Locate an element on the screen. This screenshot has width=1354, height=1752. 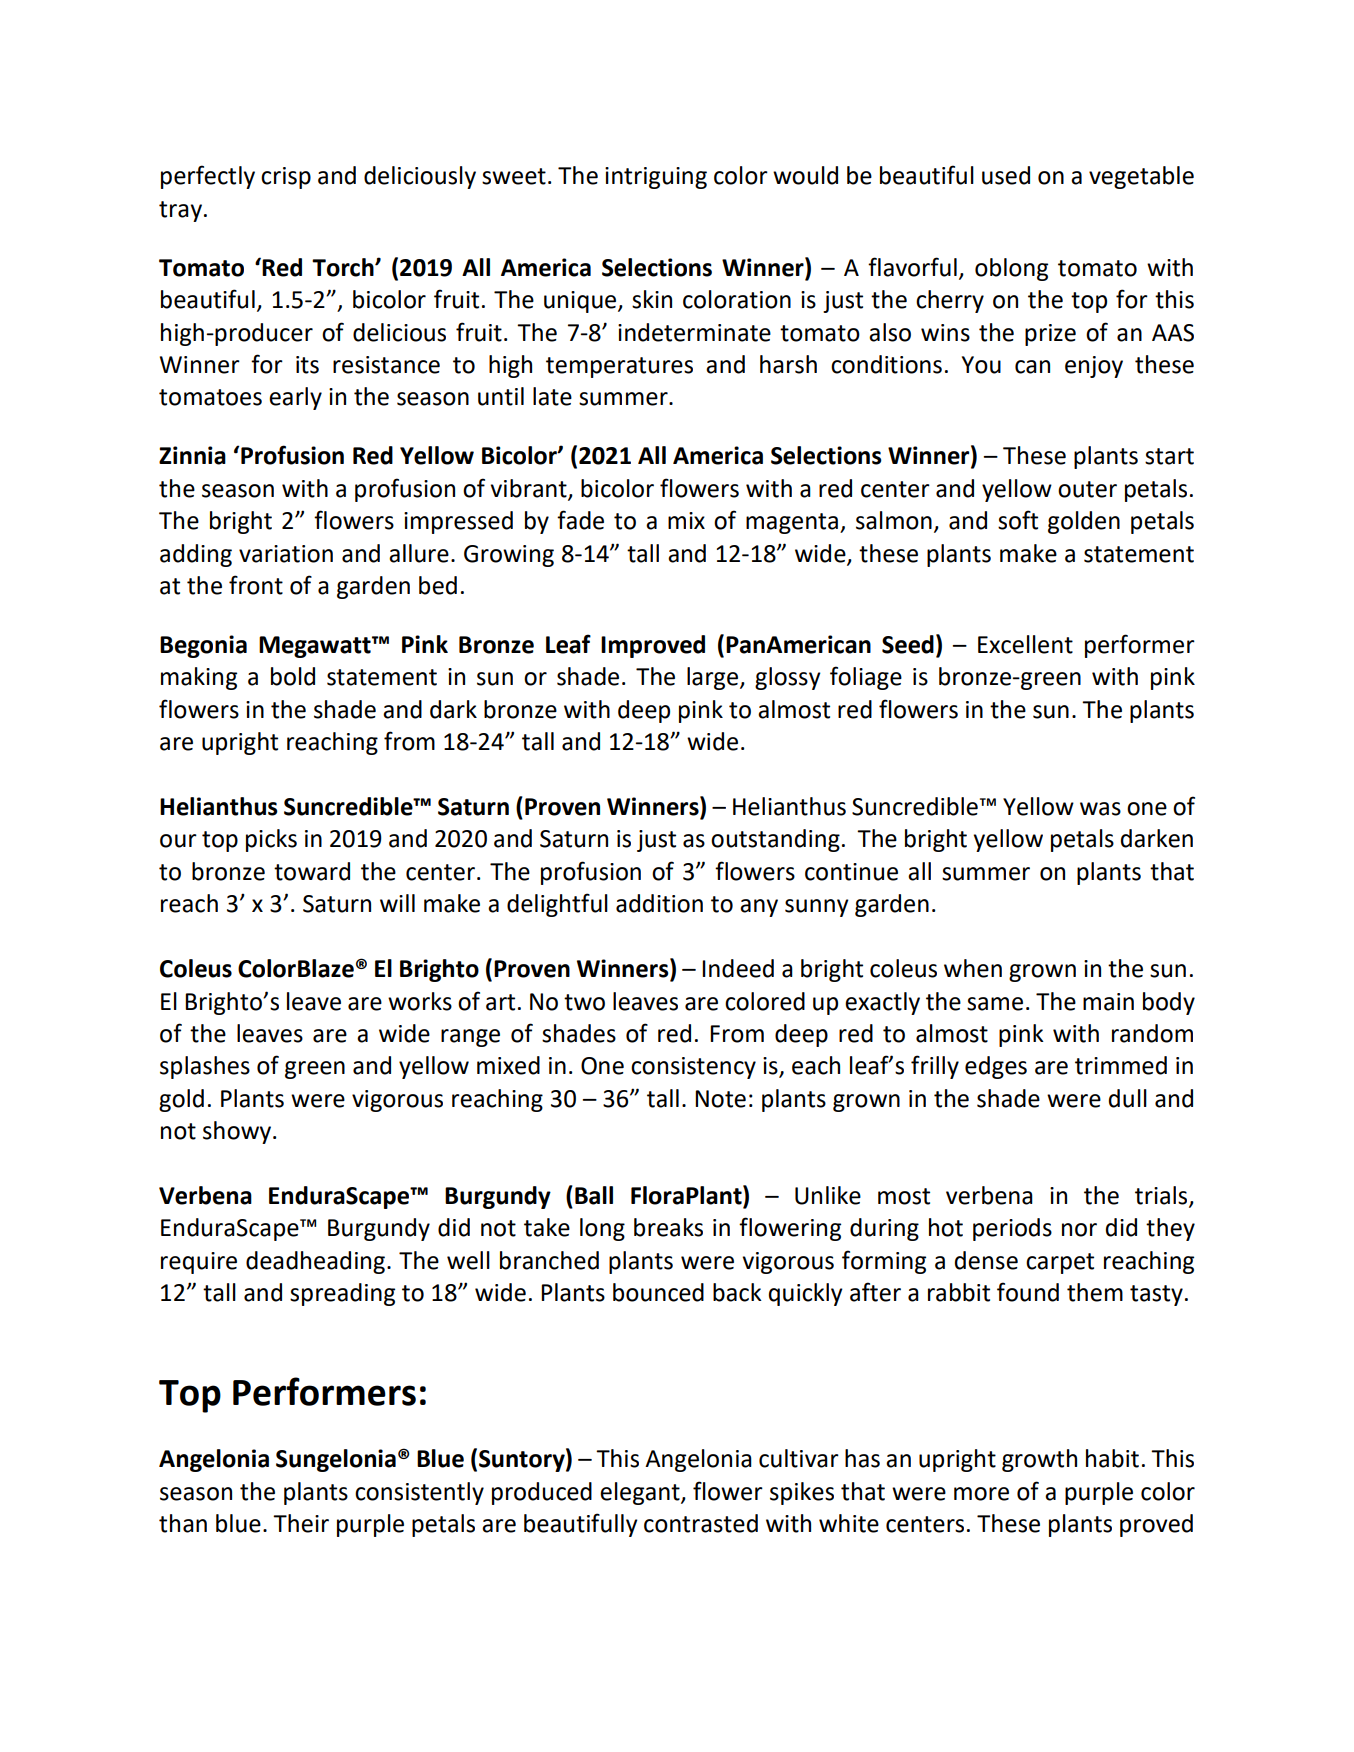
picks is located at coordinates (271, 840).
